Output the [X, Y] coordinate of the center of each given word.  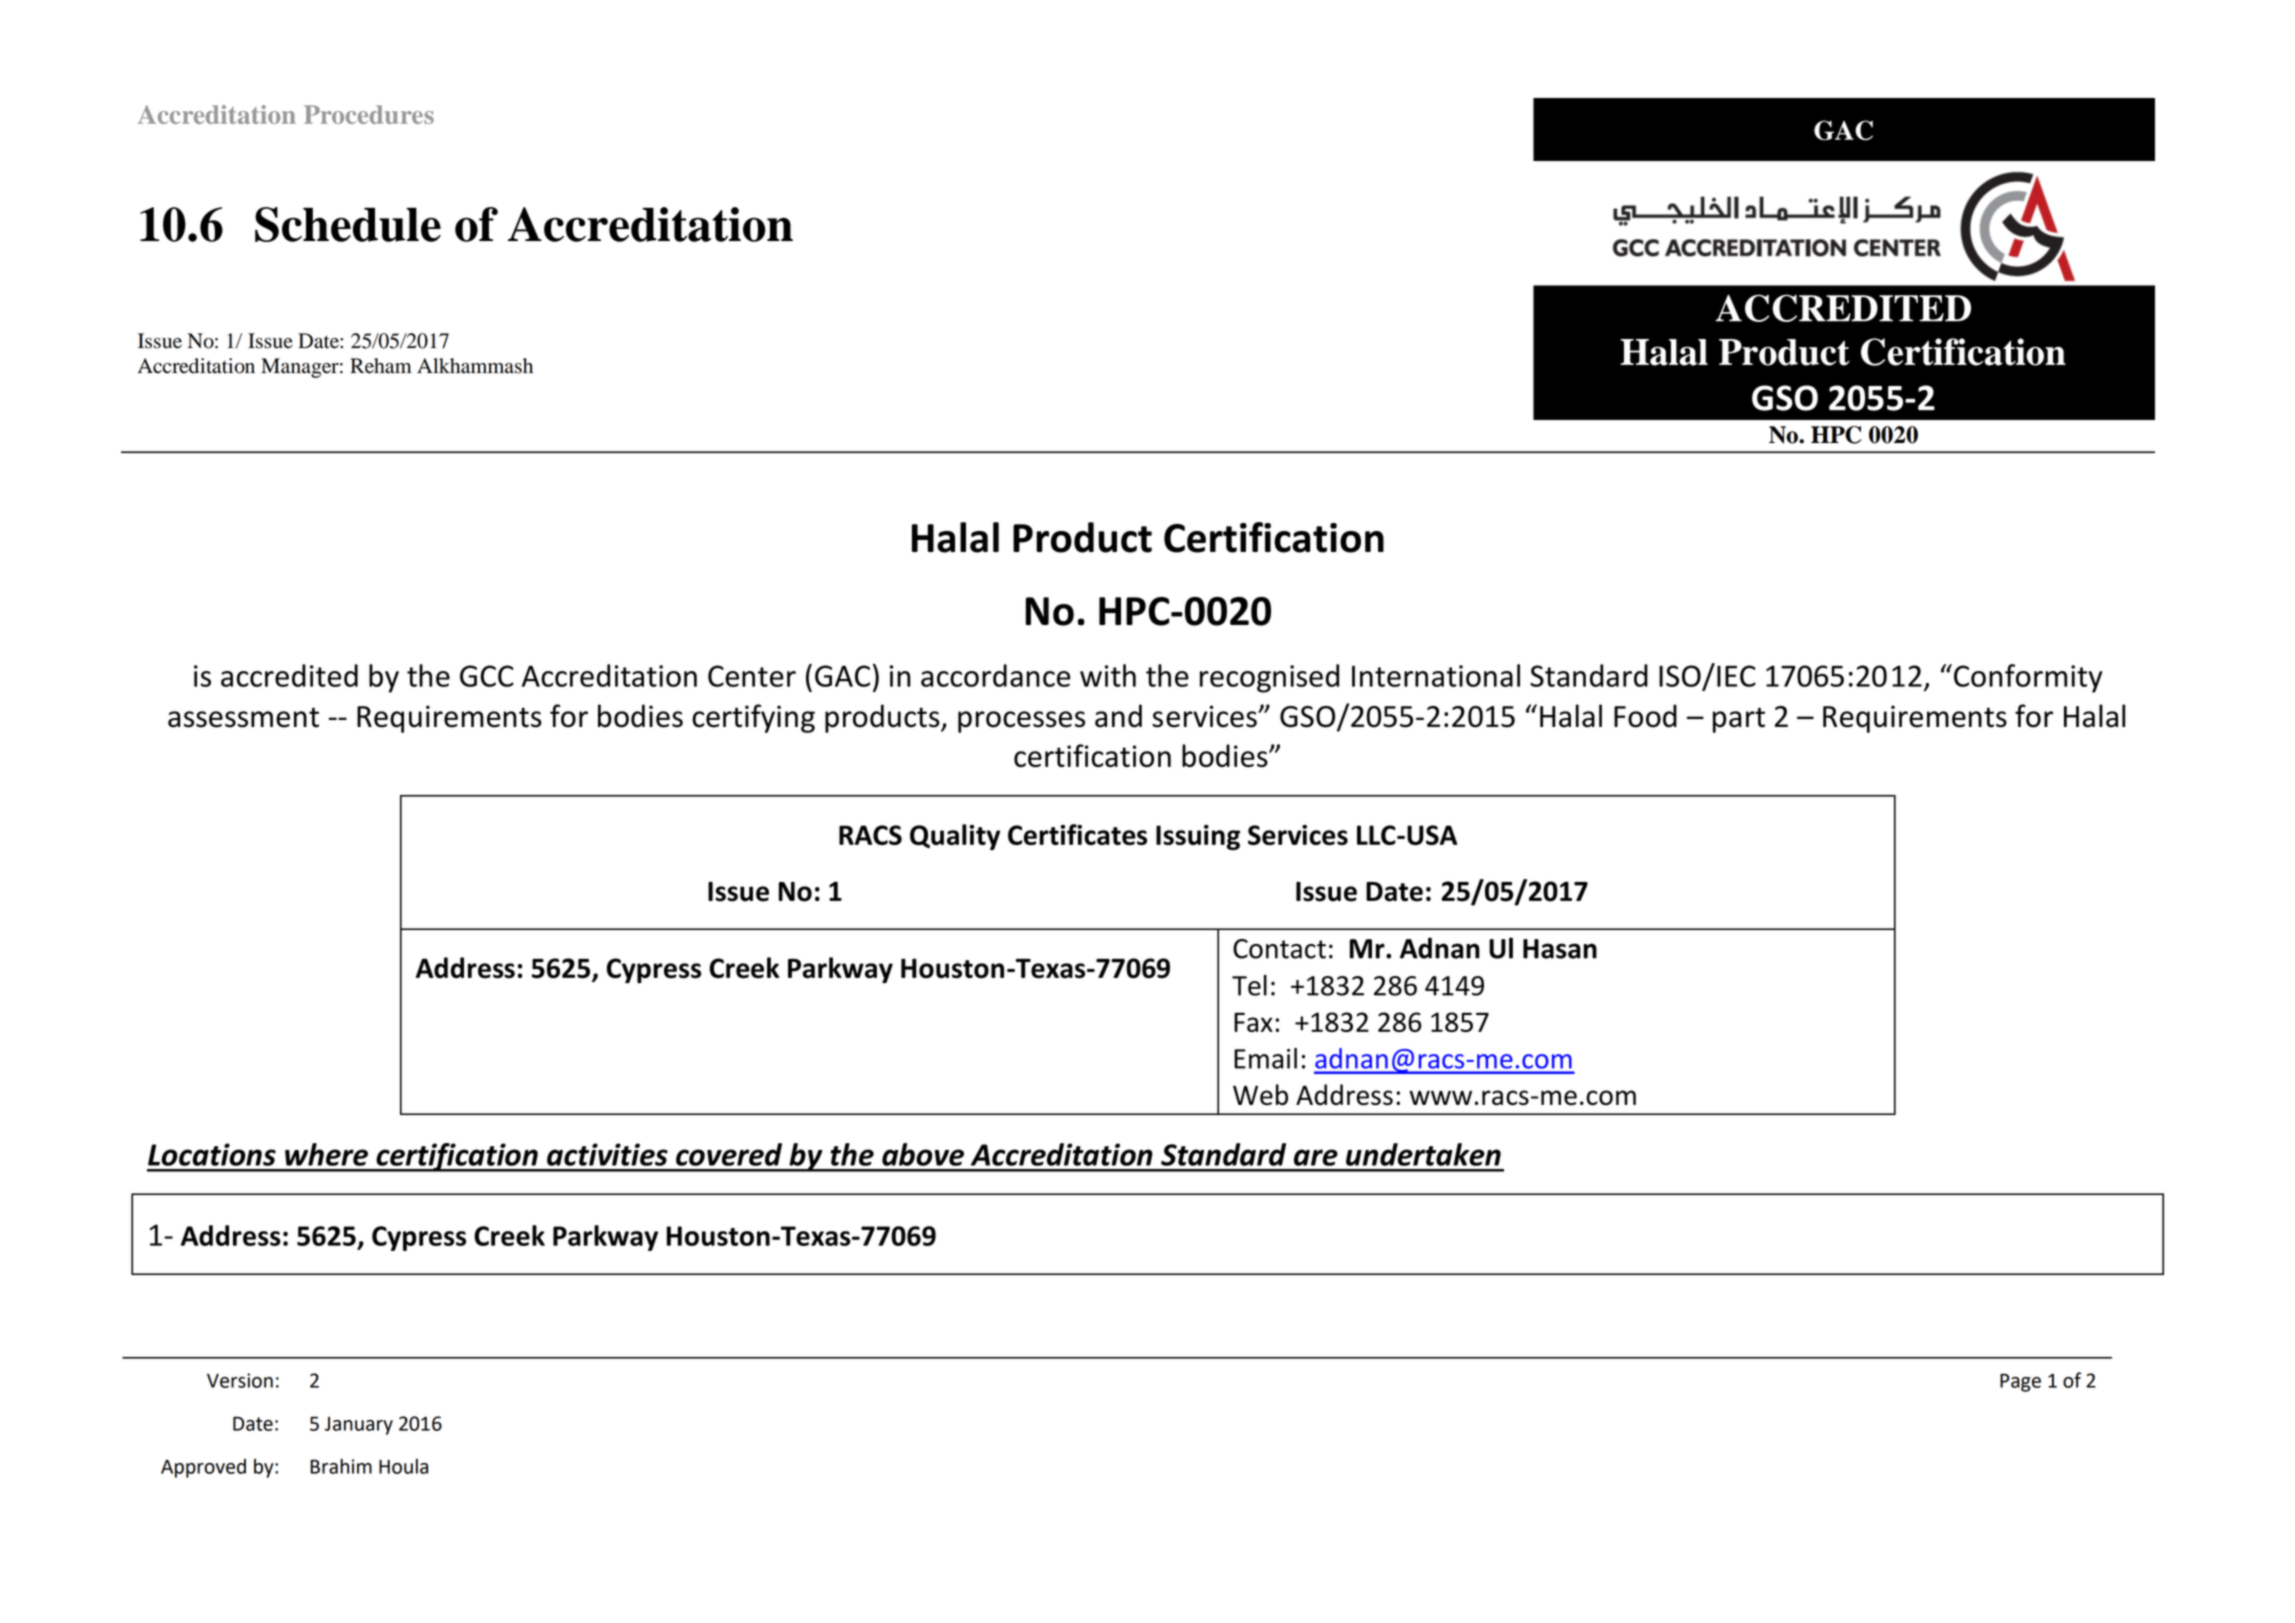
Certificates [1077, 834]
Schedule [348, 224]
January [359, 1426]
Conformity [2028, 678]
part [1739, 720]
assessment [243, 717]
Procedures [369, 114]
